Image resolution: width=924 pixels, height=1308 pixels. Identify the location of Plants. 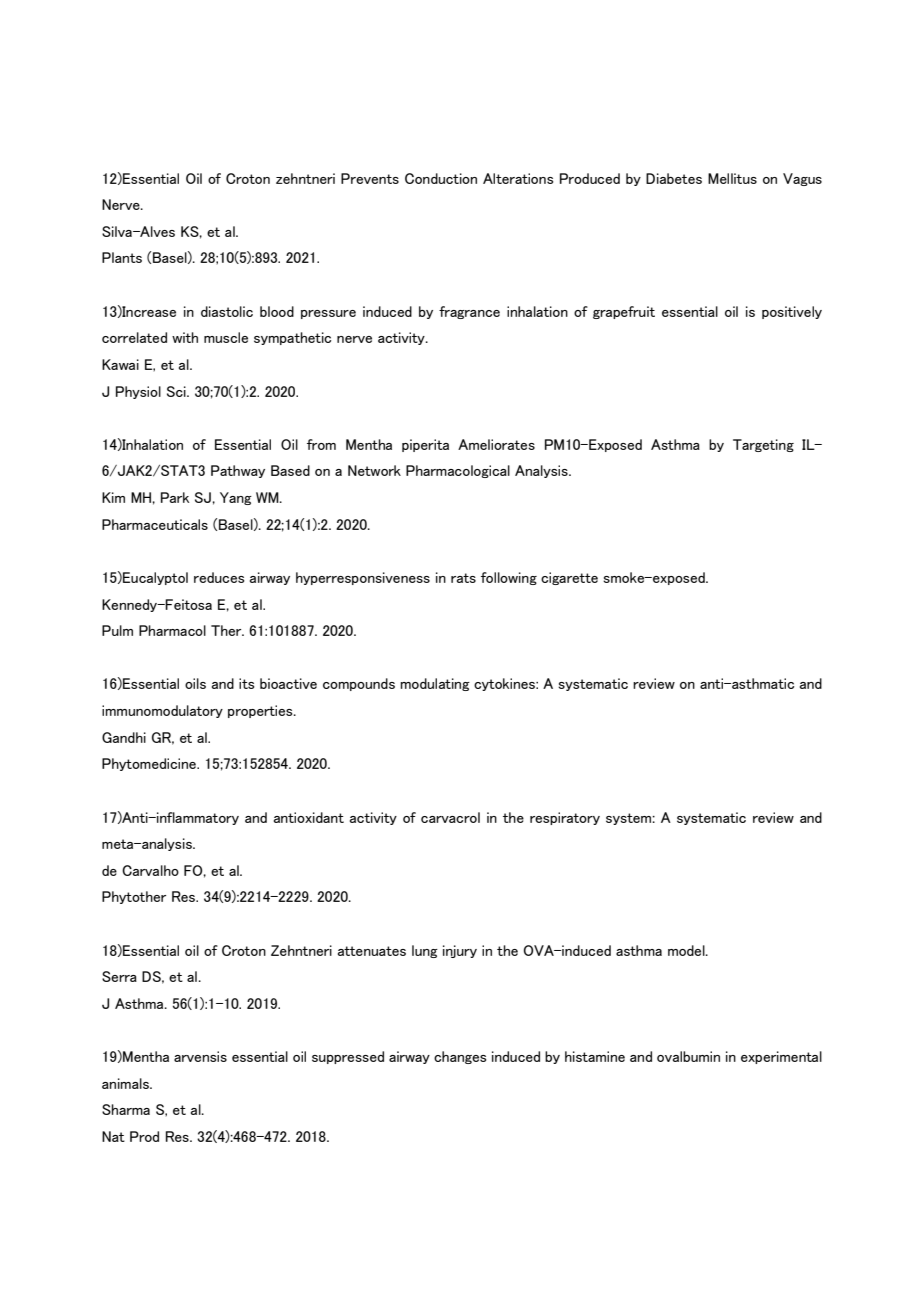
(122, 257).
